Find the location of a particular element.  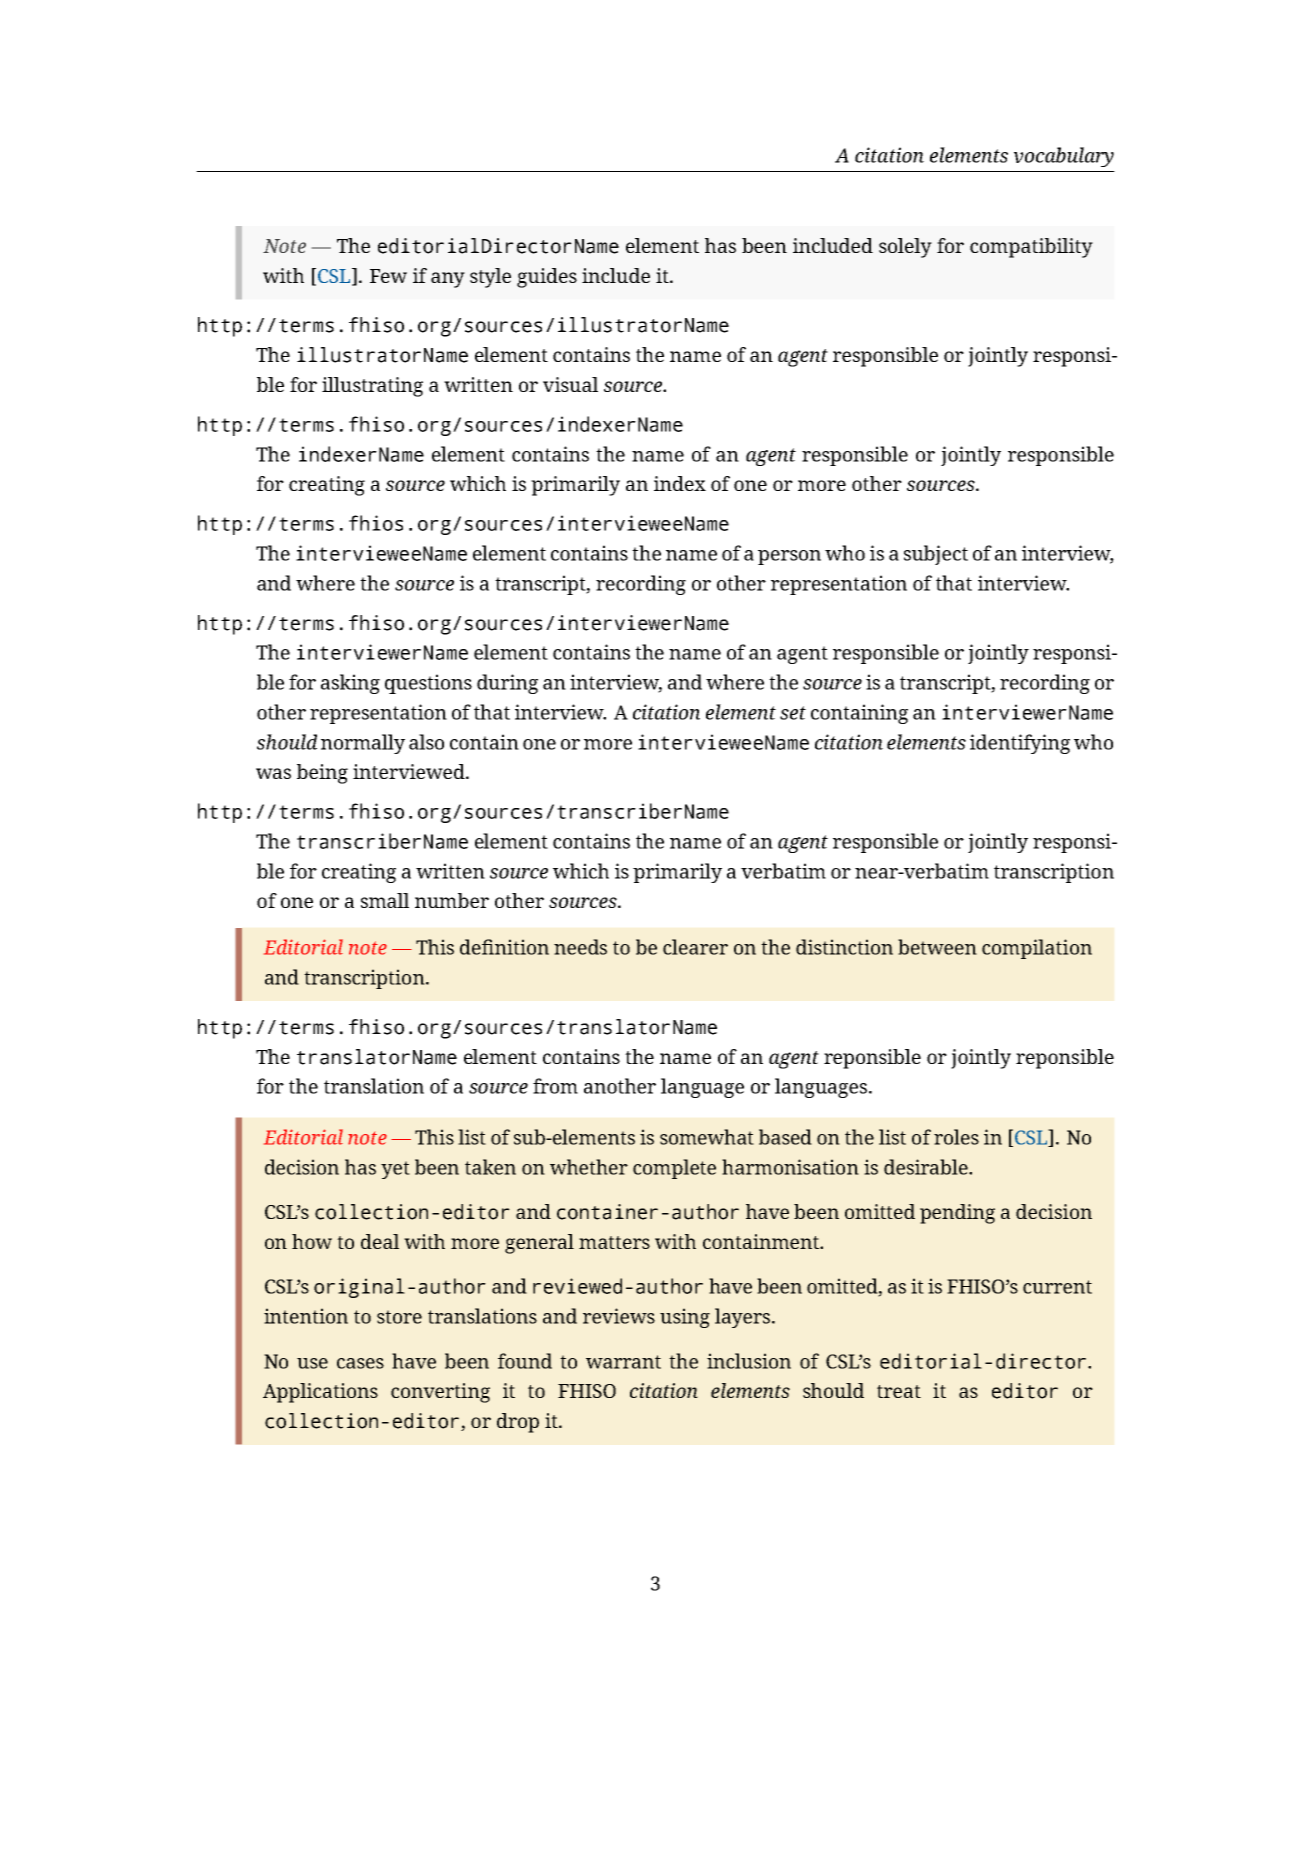

between is located at coordinates (937, 947).
